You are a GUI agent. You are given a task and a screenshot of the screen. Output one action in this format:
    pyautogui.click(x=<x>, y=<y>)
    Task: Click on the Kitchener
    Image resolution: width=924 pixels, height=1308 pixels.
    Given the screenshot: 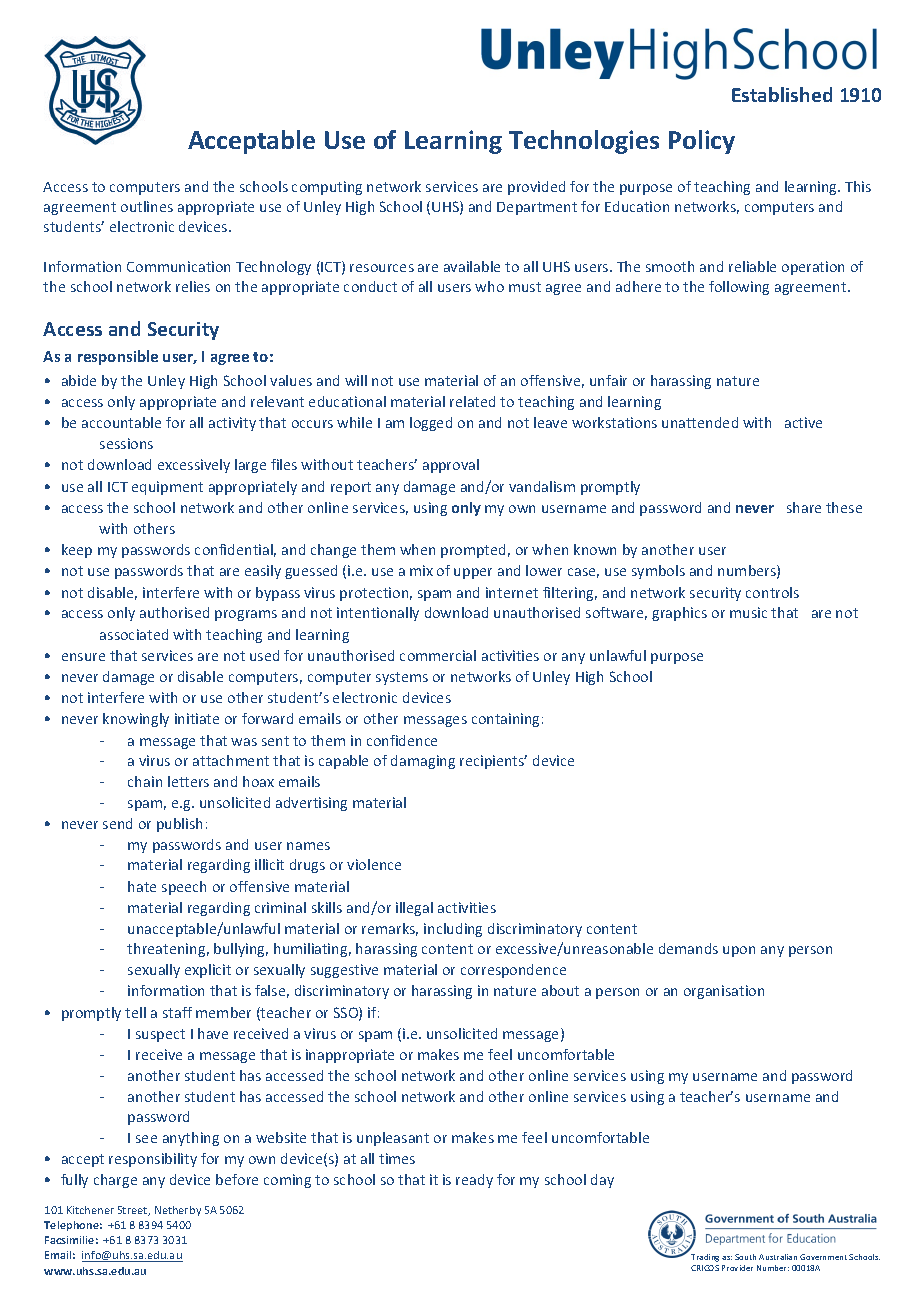 What is the action you would take?
    pyautogui.click(x=90, y=1210)
